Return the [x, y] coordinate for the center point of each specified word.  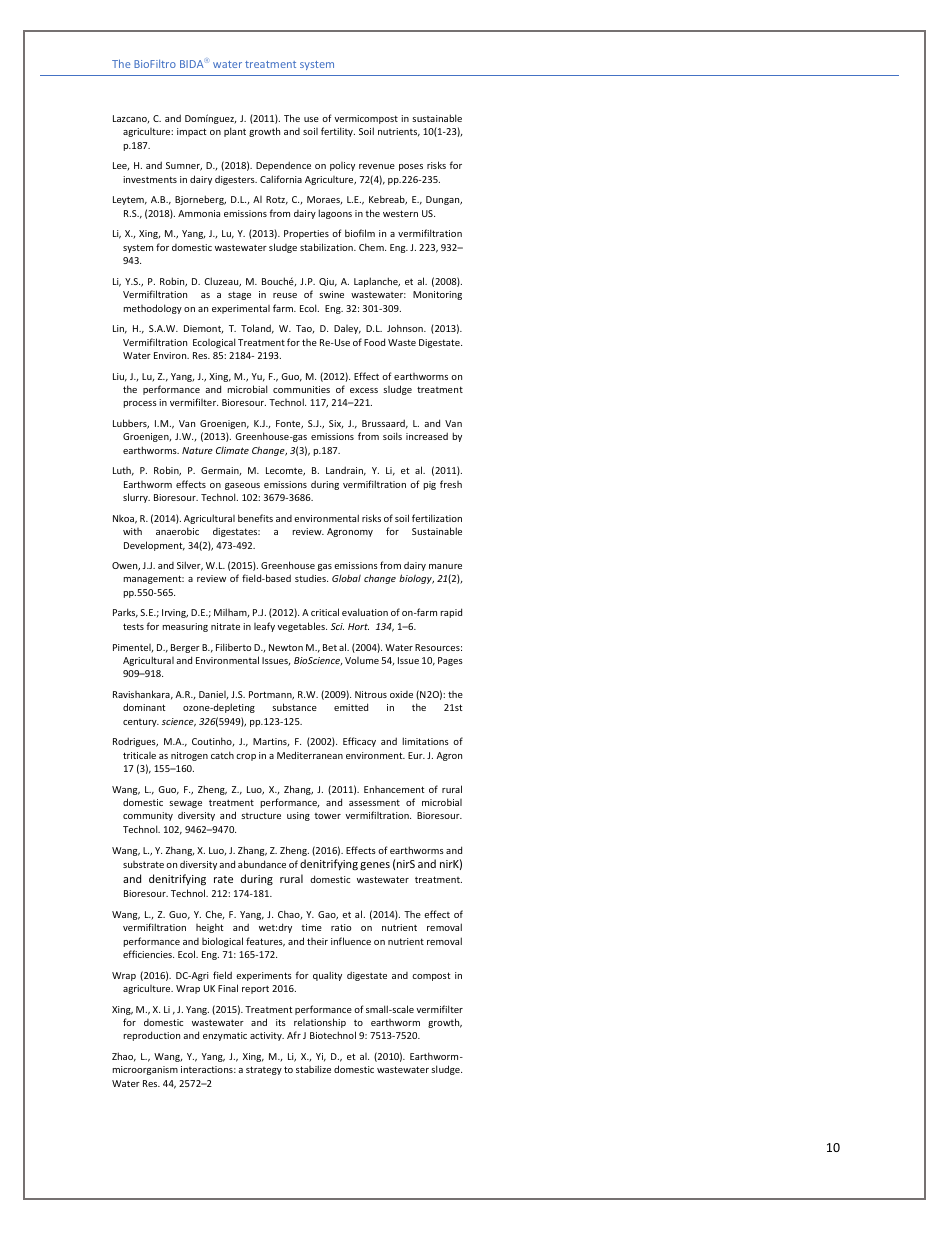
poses [411, 167]
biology [416, 579]
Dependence [283, 166]
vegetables [302, 627]
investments [150, 179]
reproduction [152, 1036]
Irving [175, 613]
